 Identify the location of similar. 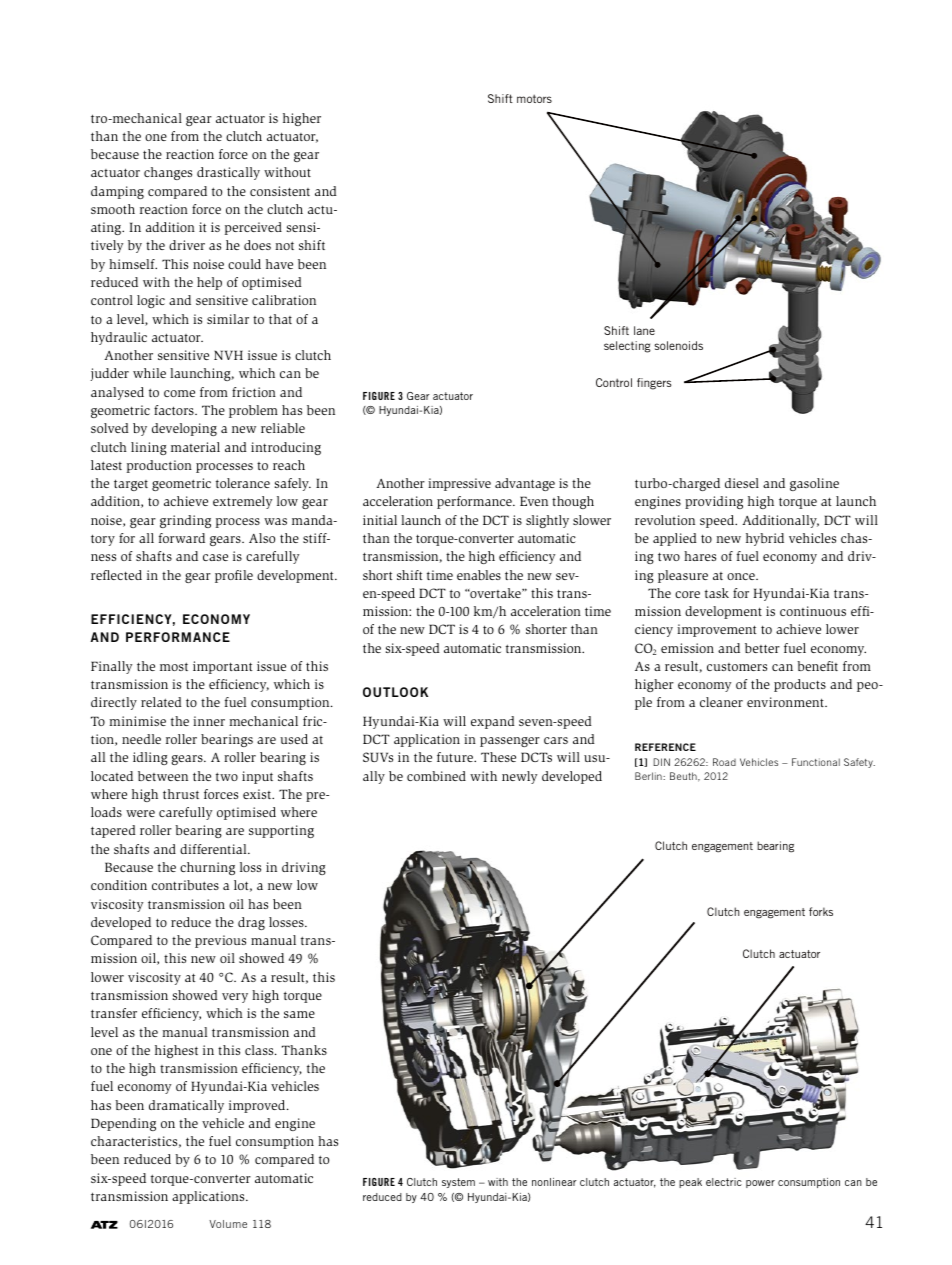
(228, 319).
